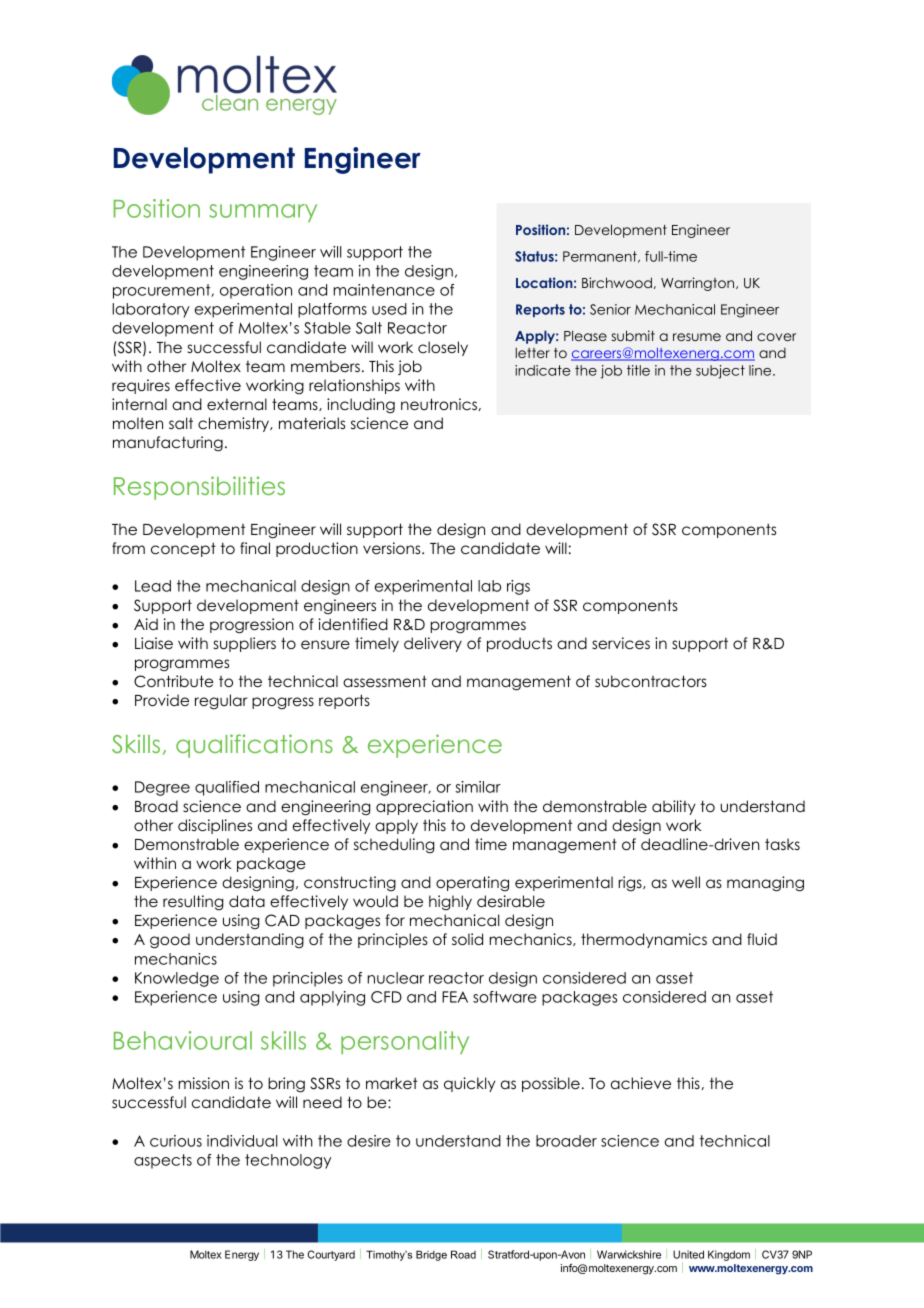 The width and height of the screenshot is (924, 1308). What do you see at coordinates (384, 290) in the screenshot?
I see `maintenance` at bounding box center [384, 290].
